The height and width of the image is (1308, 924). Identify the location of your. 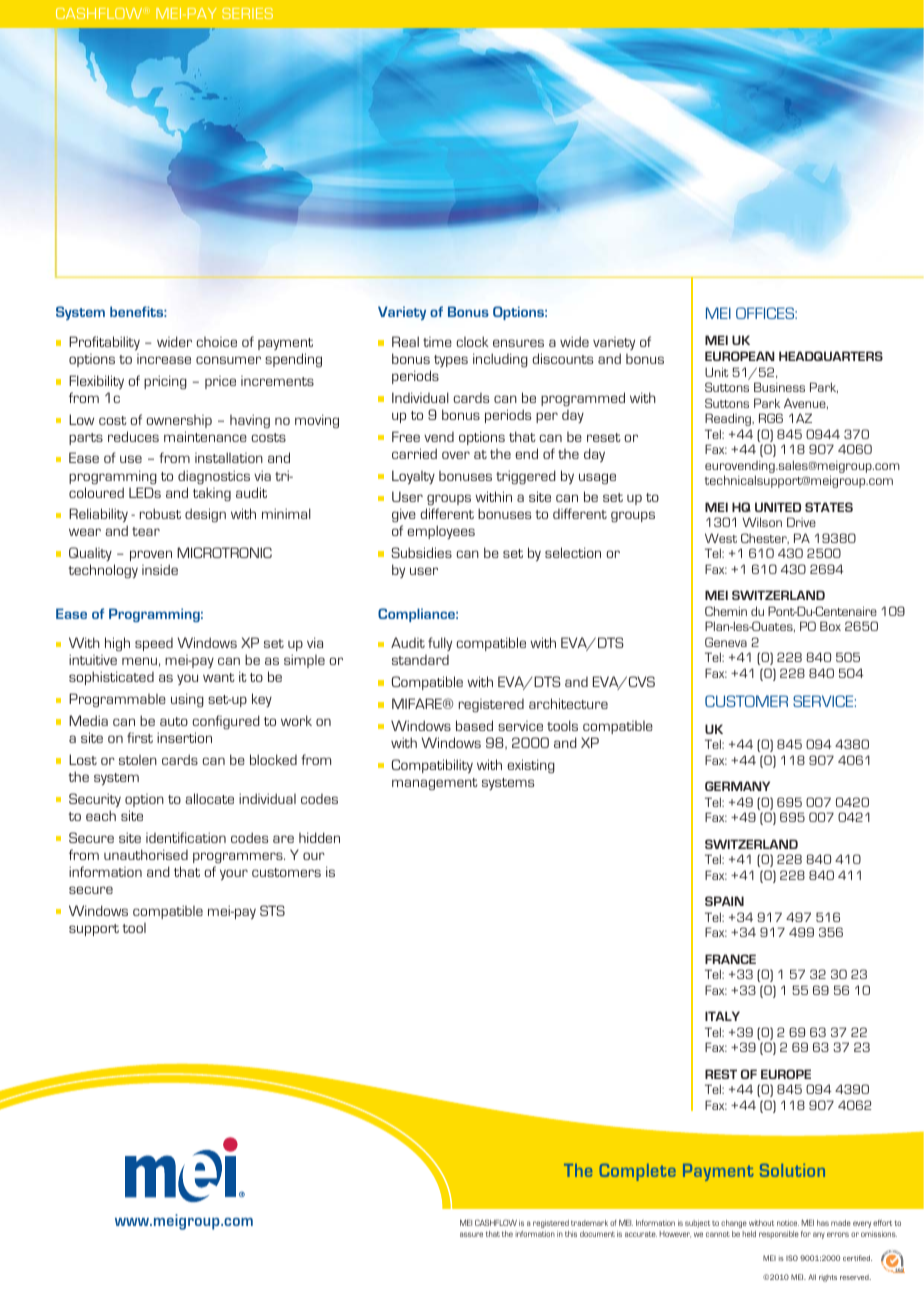
(234, 875).
